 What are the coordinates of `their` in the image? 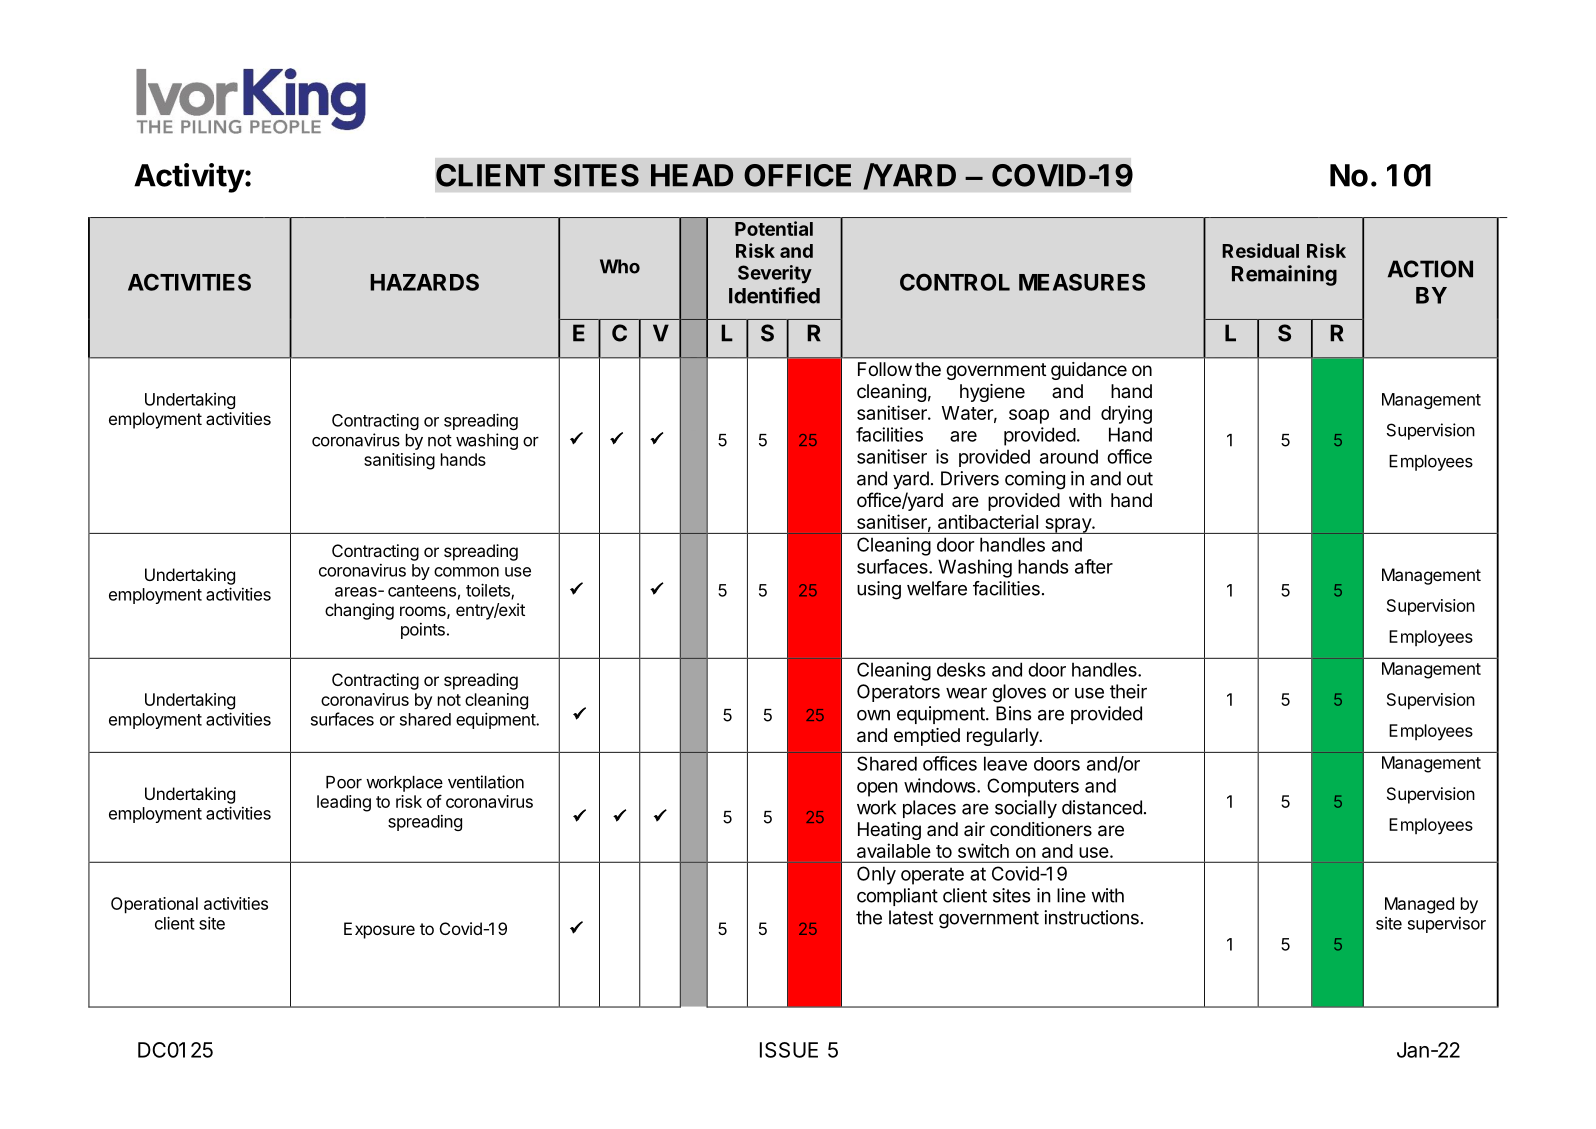 It's located at (1128, 691).
